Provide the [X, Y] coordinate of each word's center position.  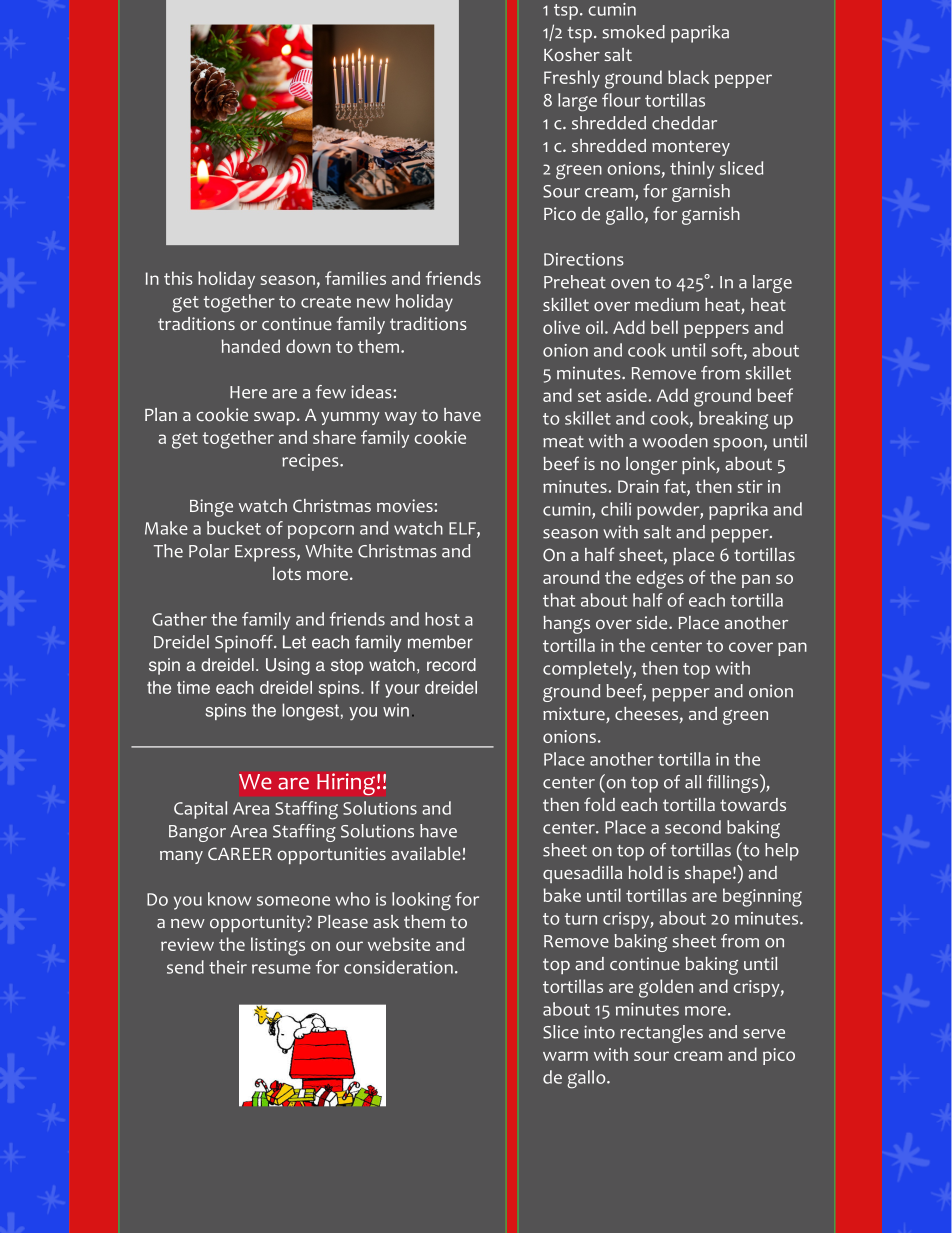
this [178, 278]
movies [406, 506]
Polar [209, 551]
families [355, 278]
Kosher [572, 55]
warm [565, 1056]
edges [660, 579]
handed [251, 346]
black [688, 77]
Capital [200, 810]
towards [753, 805]
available [427, 853]
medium [667, 304]
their [228, 967]
